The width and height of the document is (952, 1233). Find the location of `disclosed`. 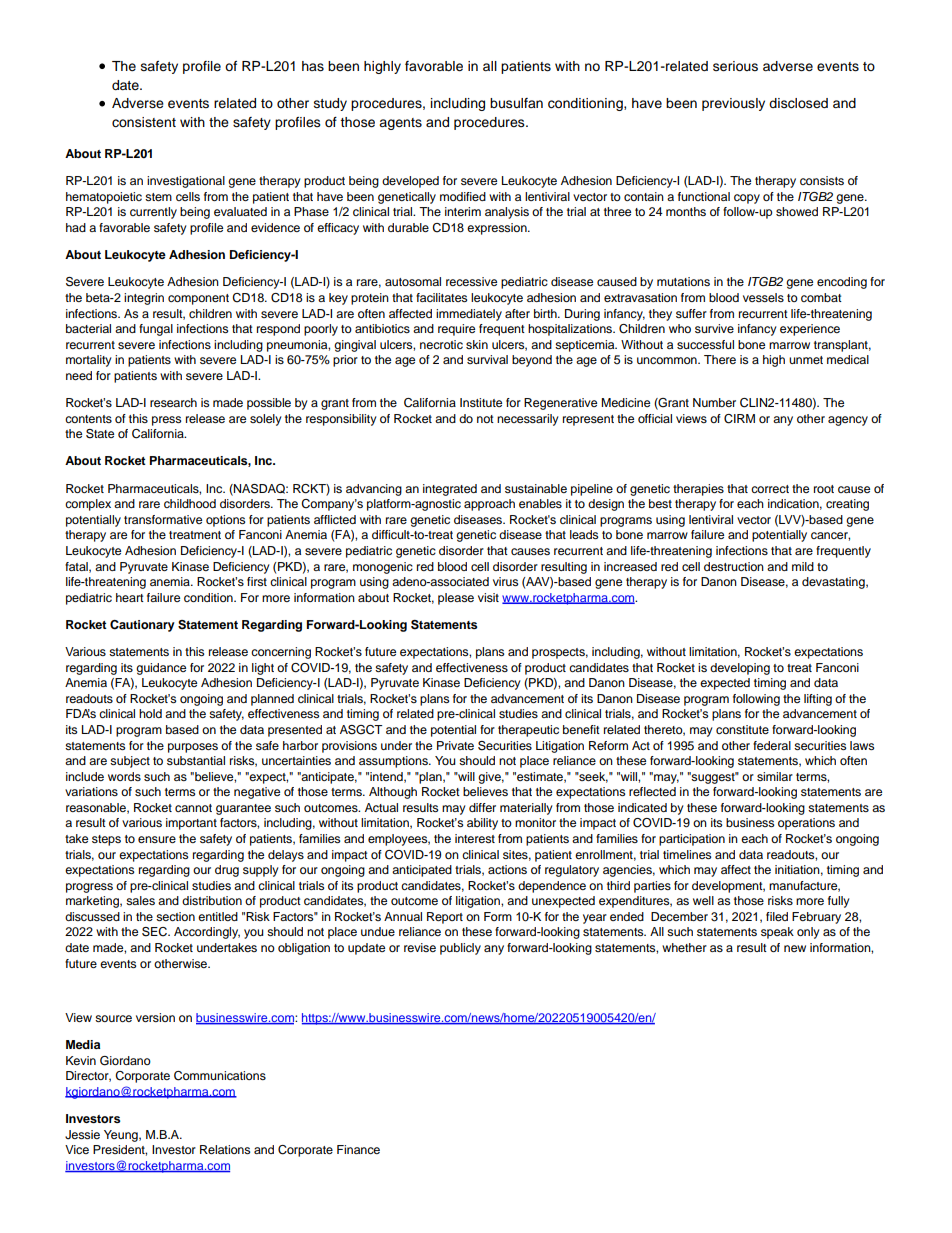

disclosed is located at coordinates (798, 103).
